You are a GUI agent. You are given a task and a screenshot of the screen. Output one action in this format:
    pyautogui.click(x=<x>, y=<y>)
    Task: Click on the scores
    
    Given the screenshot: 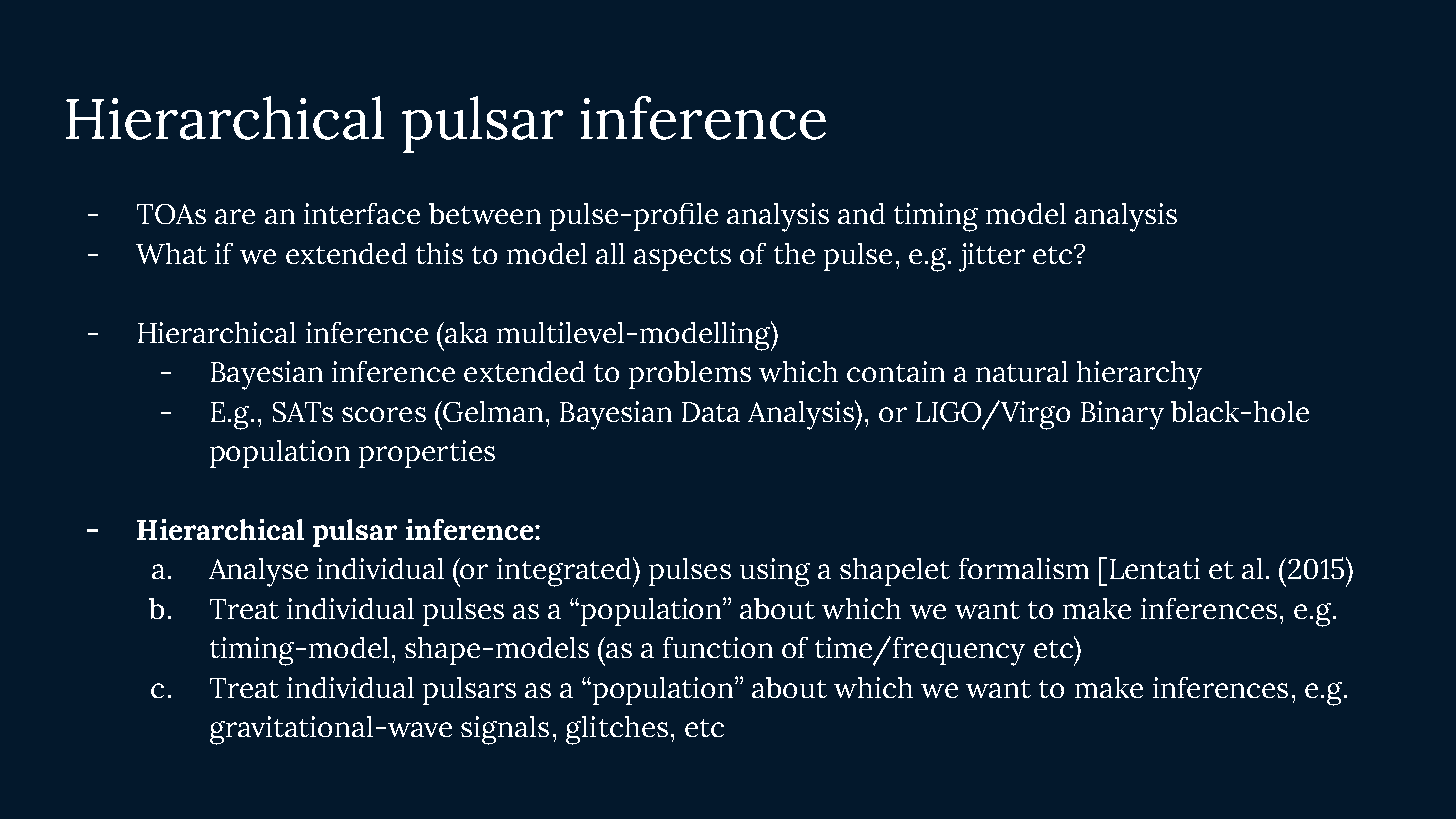 What is the action you would take?
    pyautogui.click(x=384, y=414)
